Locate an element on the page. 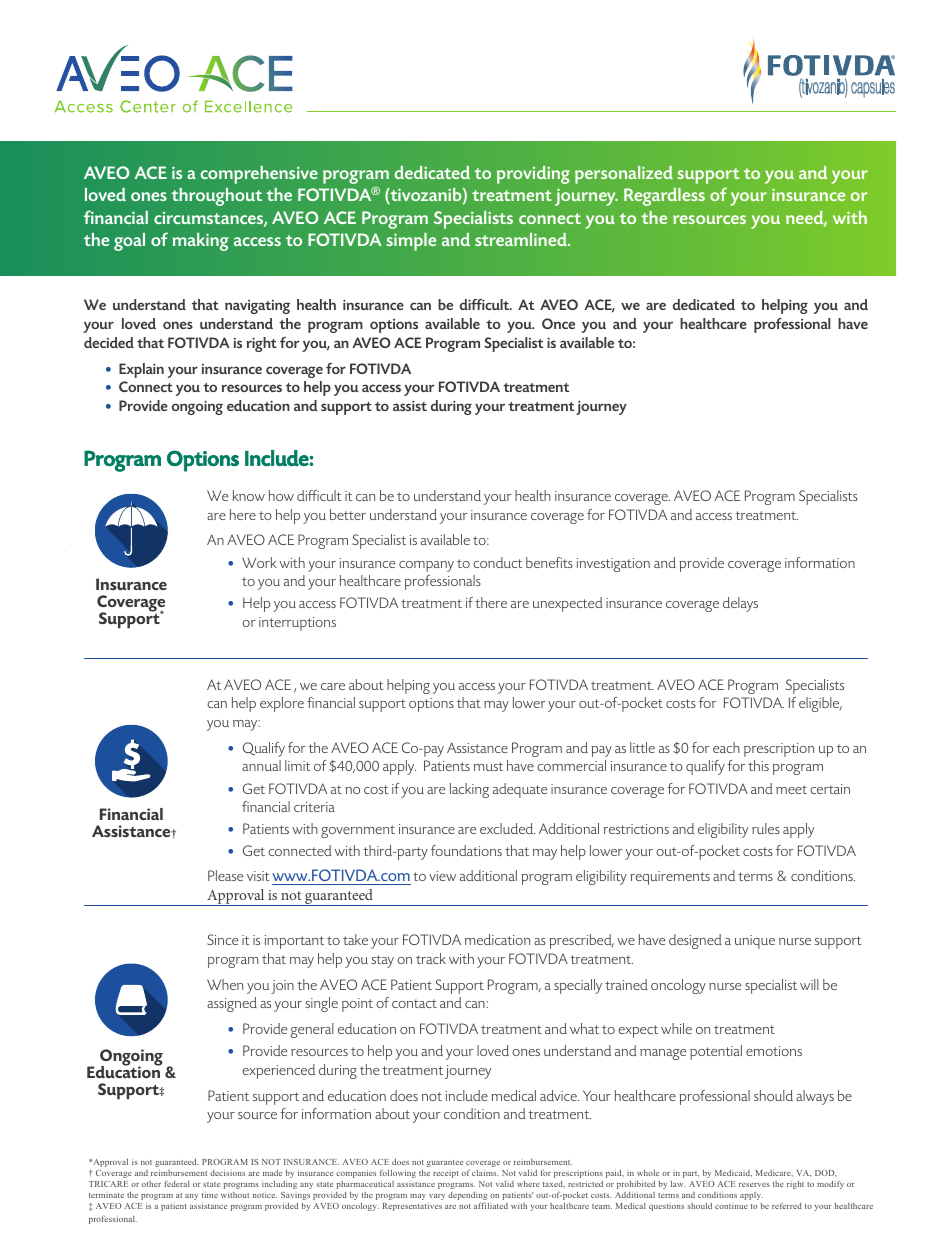  Since is located at coordinates (222, 939).
